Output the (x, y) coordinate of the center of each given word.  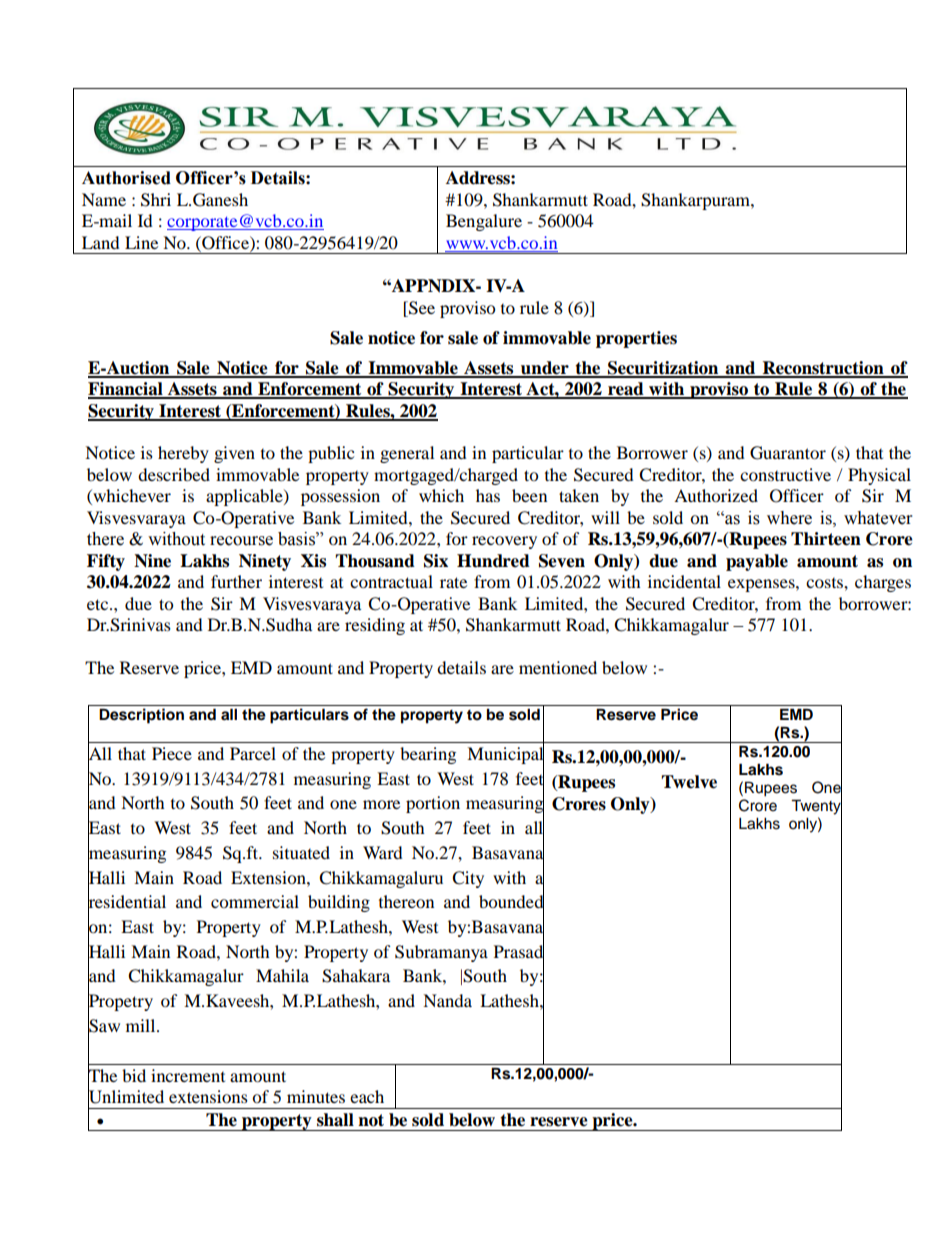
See (421, 308)
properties (636, 339)
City (468, 879)
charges (883, 583)
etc (99, 604)
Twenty (816, 807)
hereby (183, 454)
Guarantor (788, 453)
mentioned (558, 667)
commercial (255, 901)
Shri (156, 200)
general (407, 454)
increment (188, 1075)
